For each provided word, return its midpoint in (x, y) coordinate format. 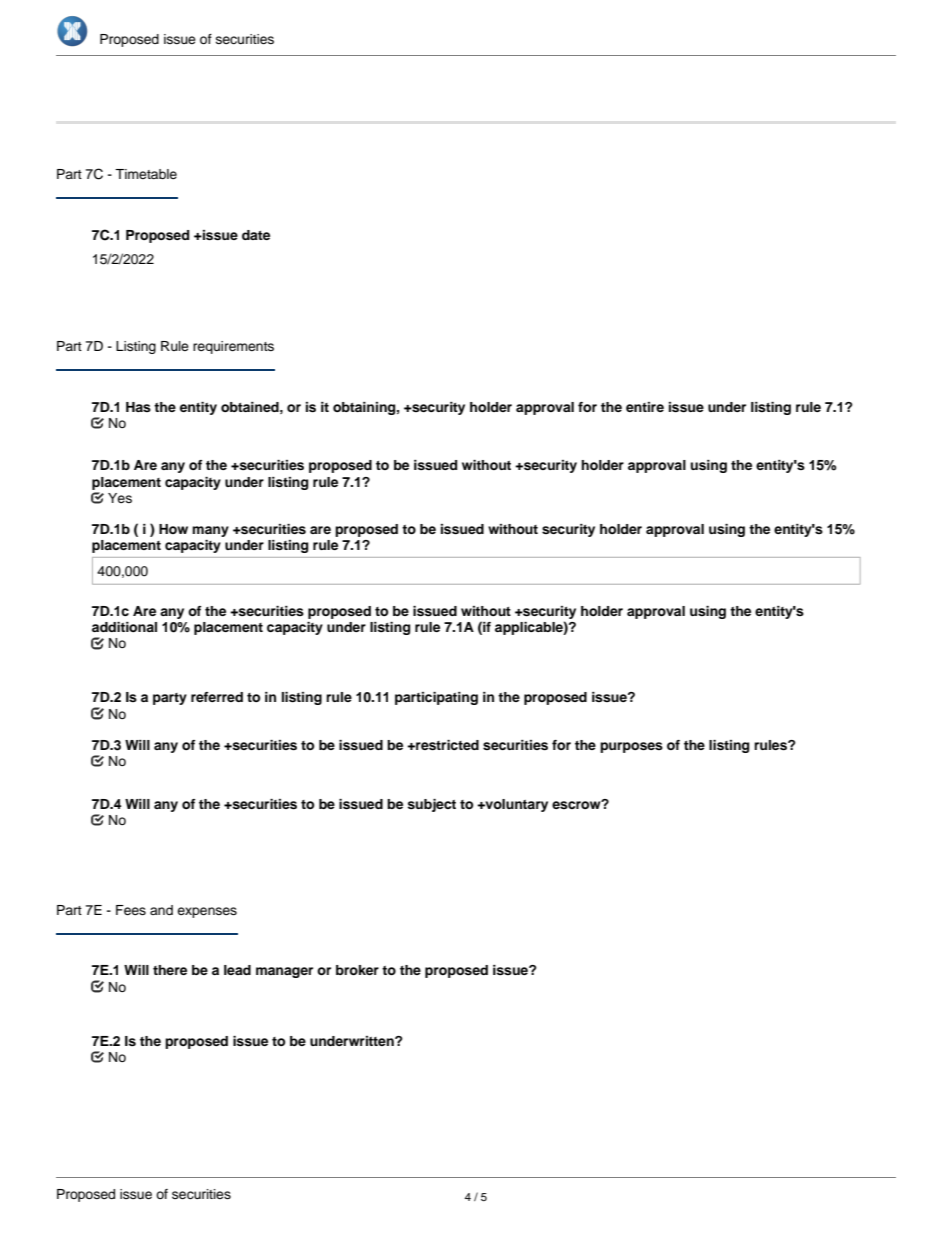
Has (138, 407)
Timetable (146, 174)
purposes (631, 747)
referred (217, 697)
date (256, 235)
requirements (233, 347)
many (210, 531)
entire (645, 407)
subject (431, 805)
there (170, 970)
